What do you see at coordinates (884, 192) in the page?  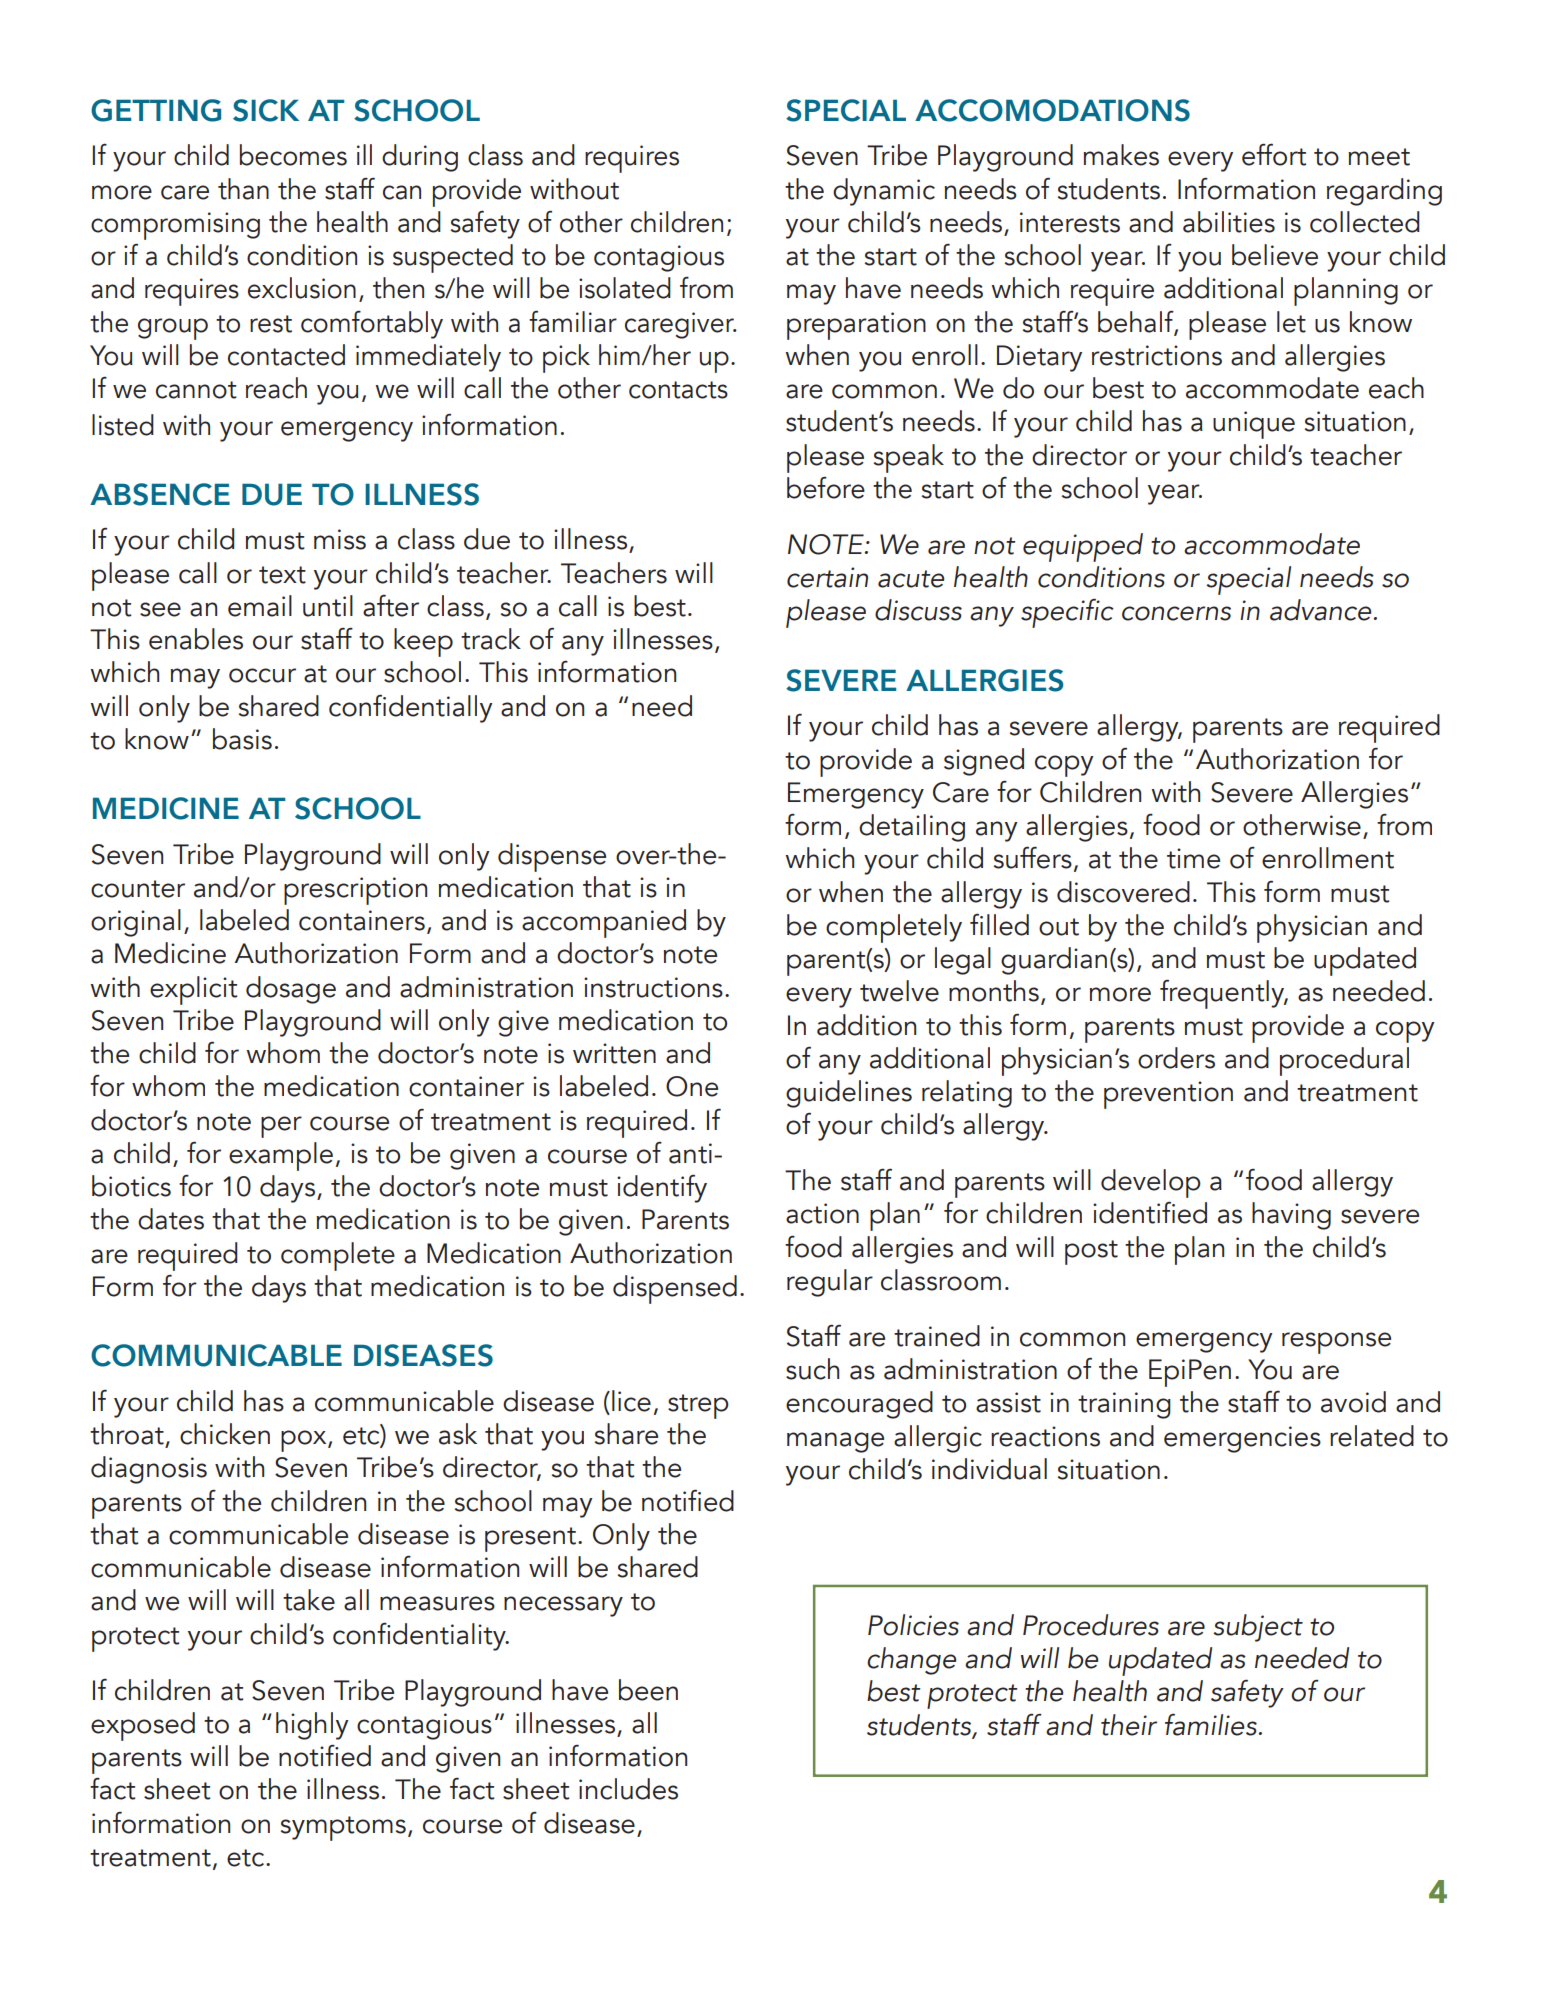 I see `dynamic` at bounding box center [884, 192].
